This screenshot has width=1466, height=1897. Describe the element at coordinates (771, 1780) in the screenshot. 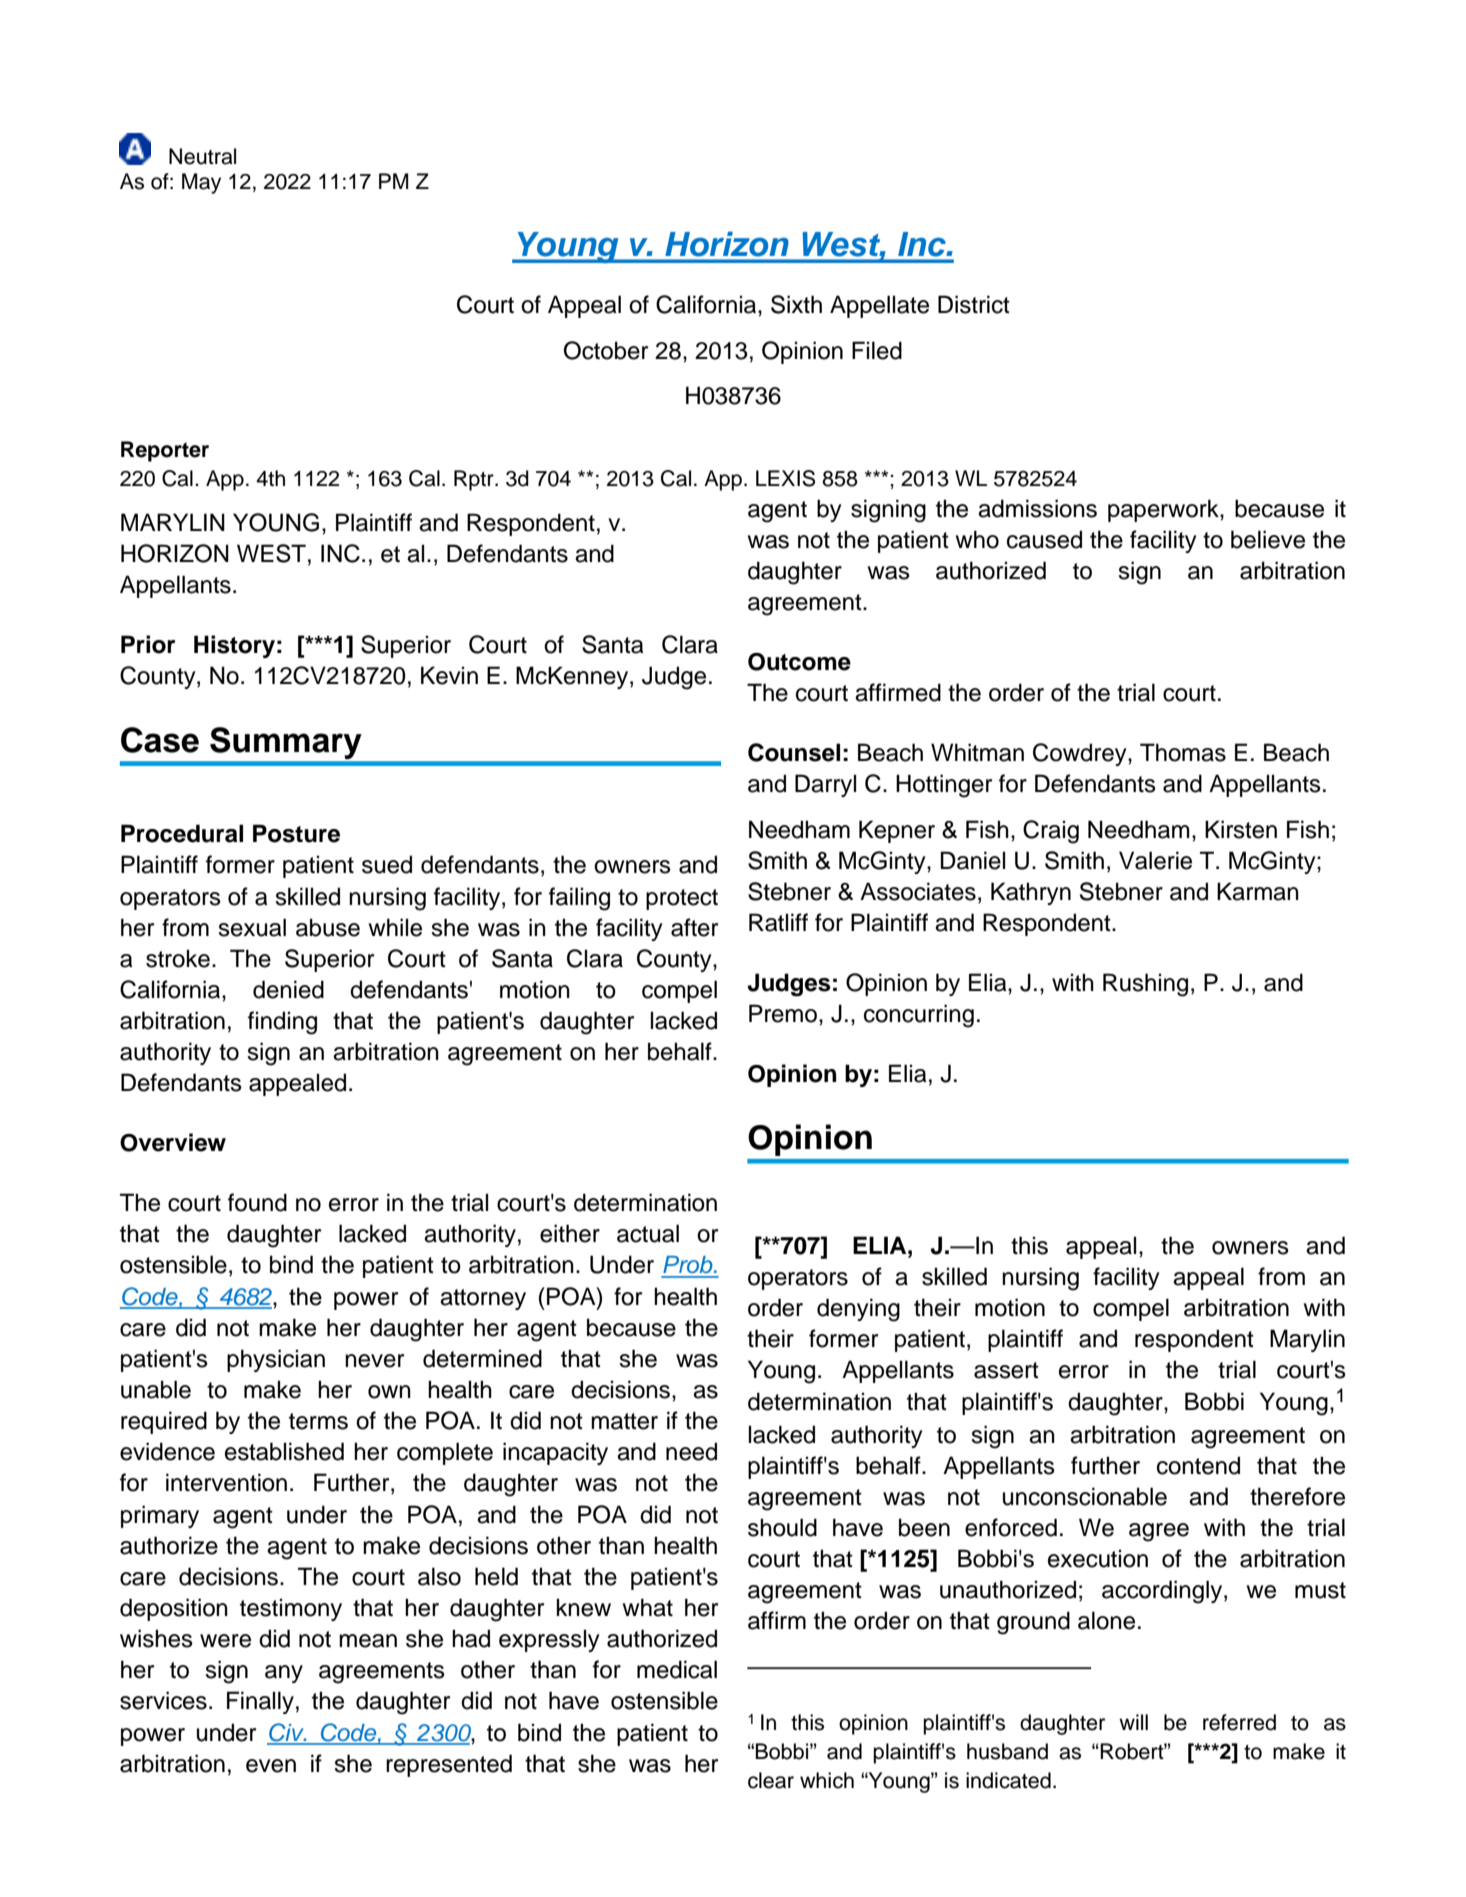

I see `clear` at that location.
